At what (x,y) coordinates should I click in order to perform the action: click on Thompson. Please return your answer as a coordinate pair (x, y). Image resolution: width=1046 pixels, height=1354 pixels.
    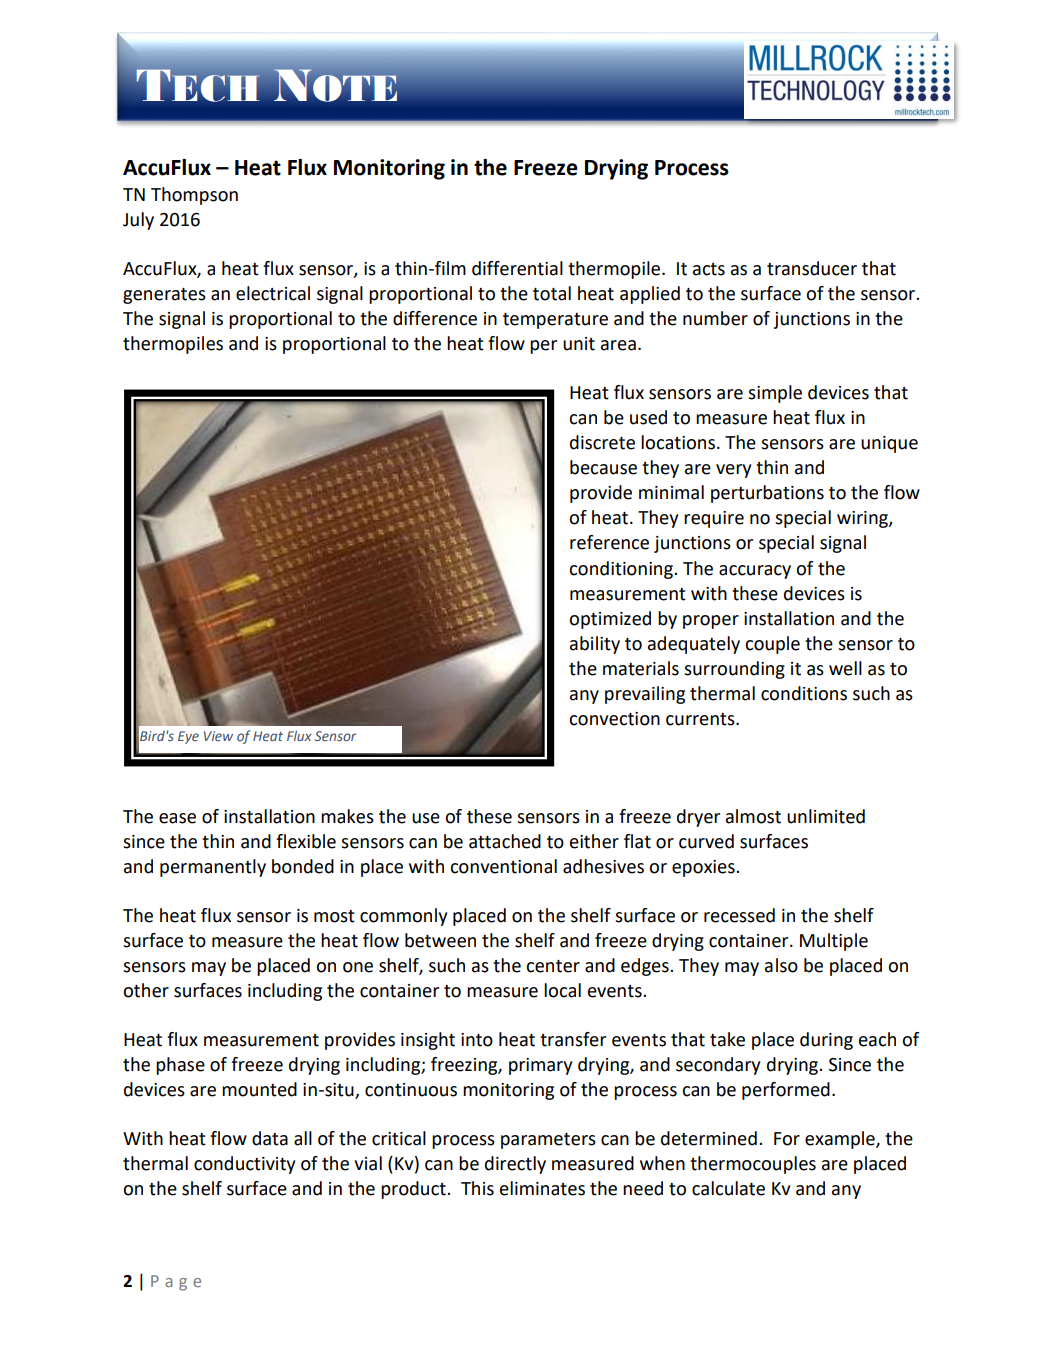
    Looking at the image, I should click on (194, 196).
